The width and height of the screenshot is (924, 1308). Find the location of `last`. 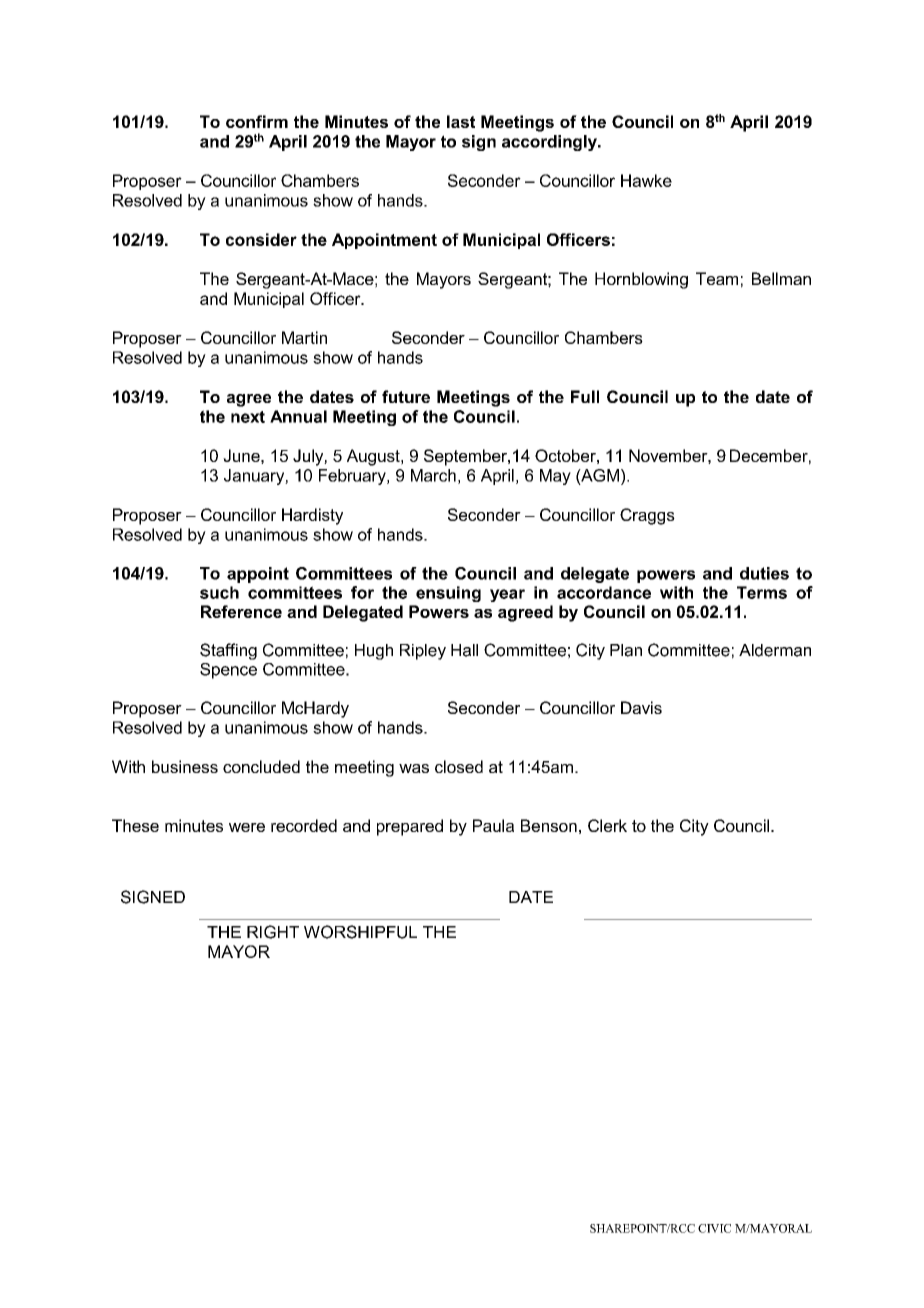

last is located at coordinates (461, 121).
